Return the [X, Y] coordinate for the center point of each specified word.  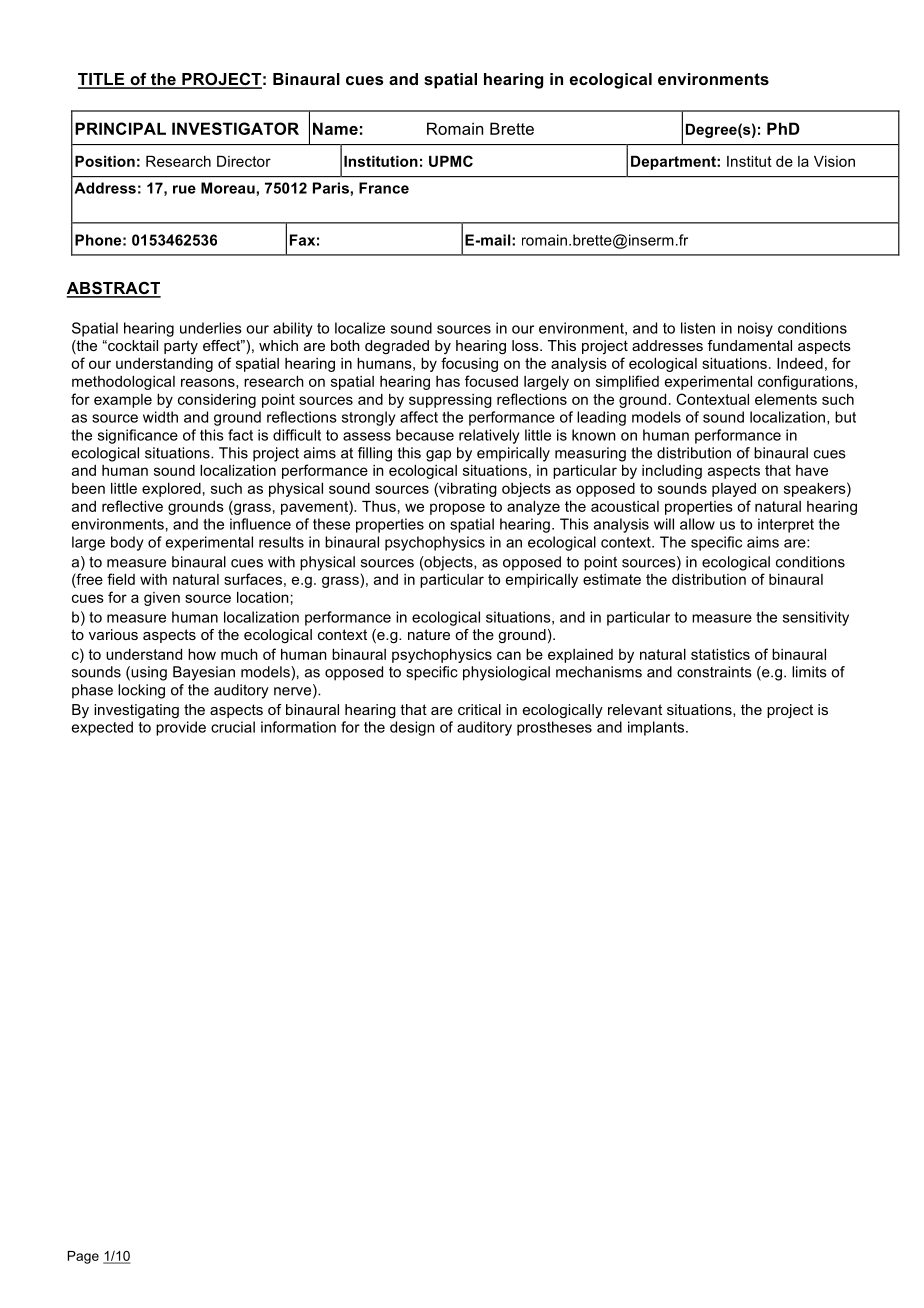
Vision [834, 161]
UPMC [451, 161]
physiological [506, 673]
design [412, 728]
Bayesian [204, 673]
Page [83, 1257]
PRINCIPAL [120, 128]
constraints [714, 672]
